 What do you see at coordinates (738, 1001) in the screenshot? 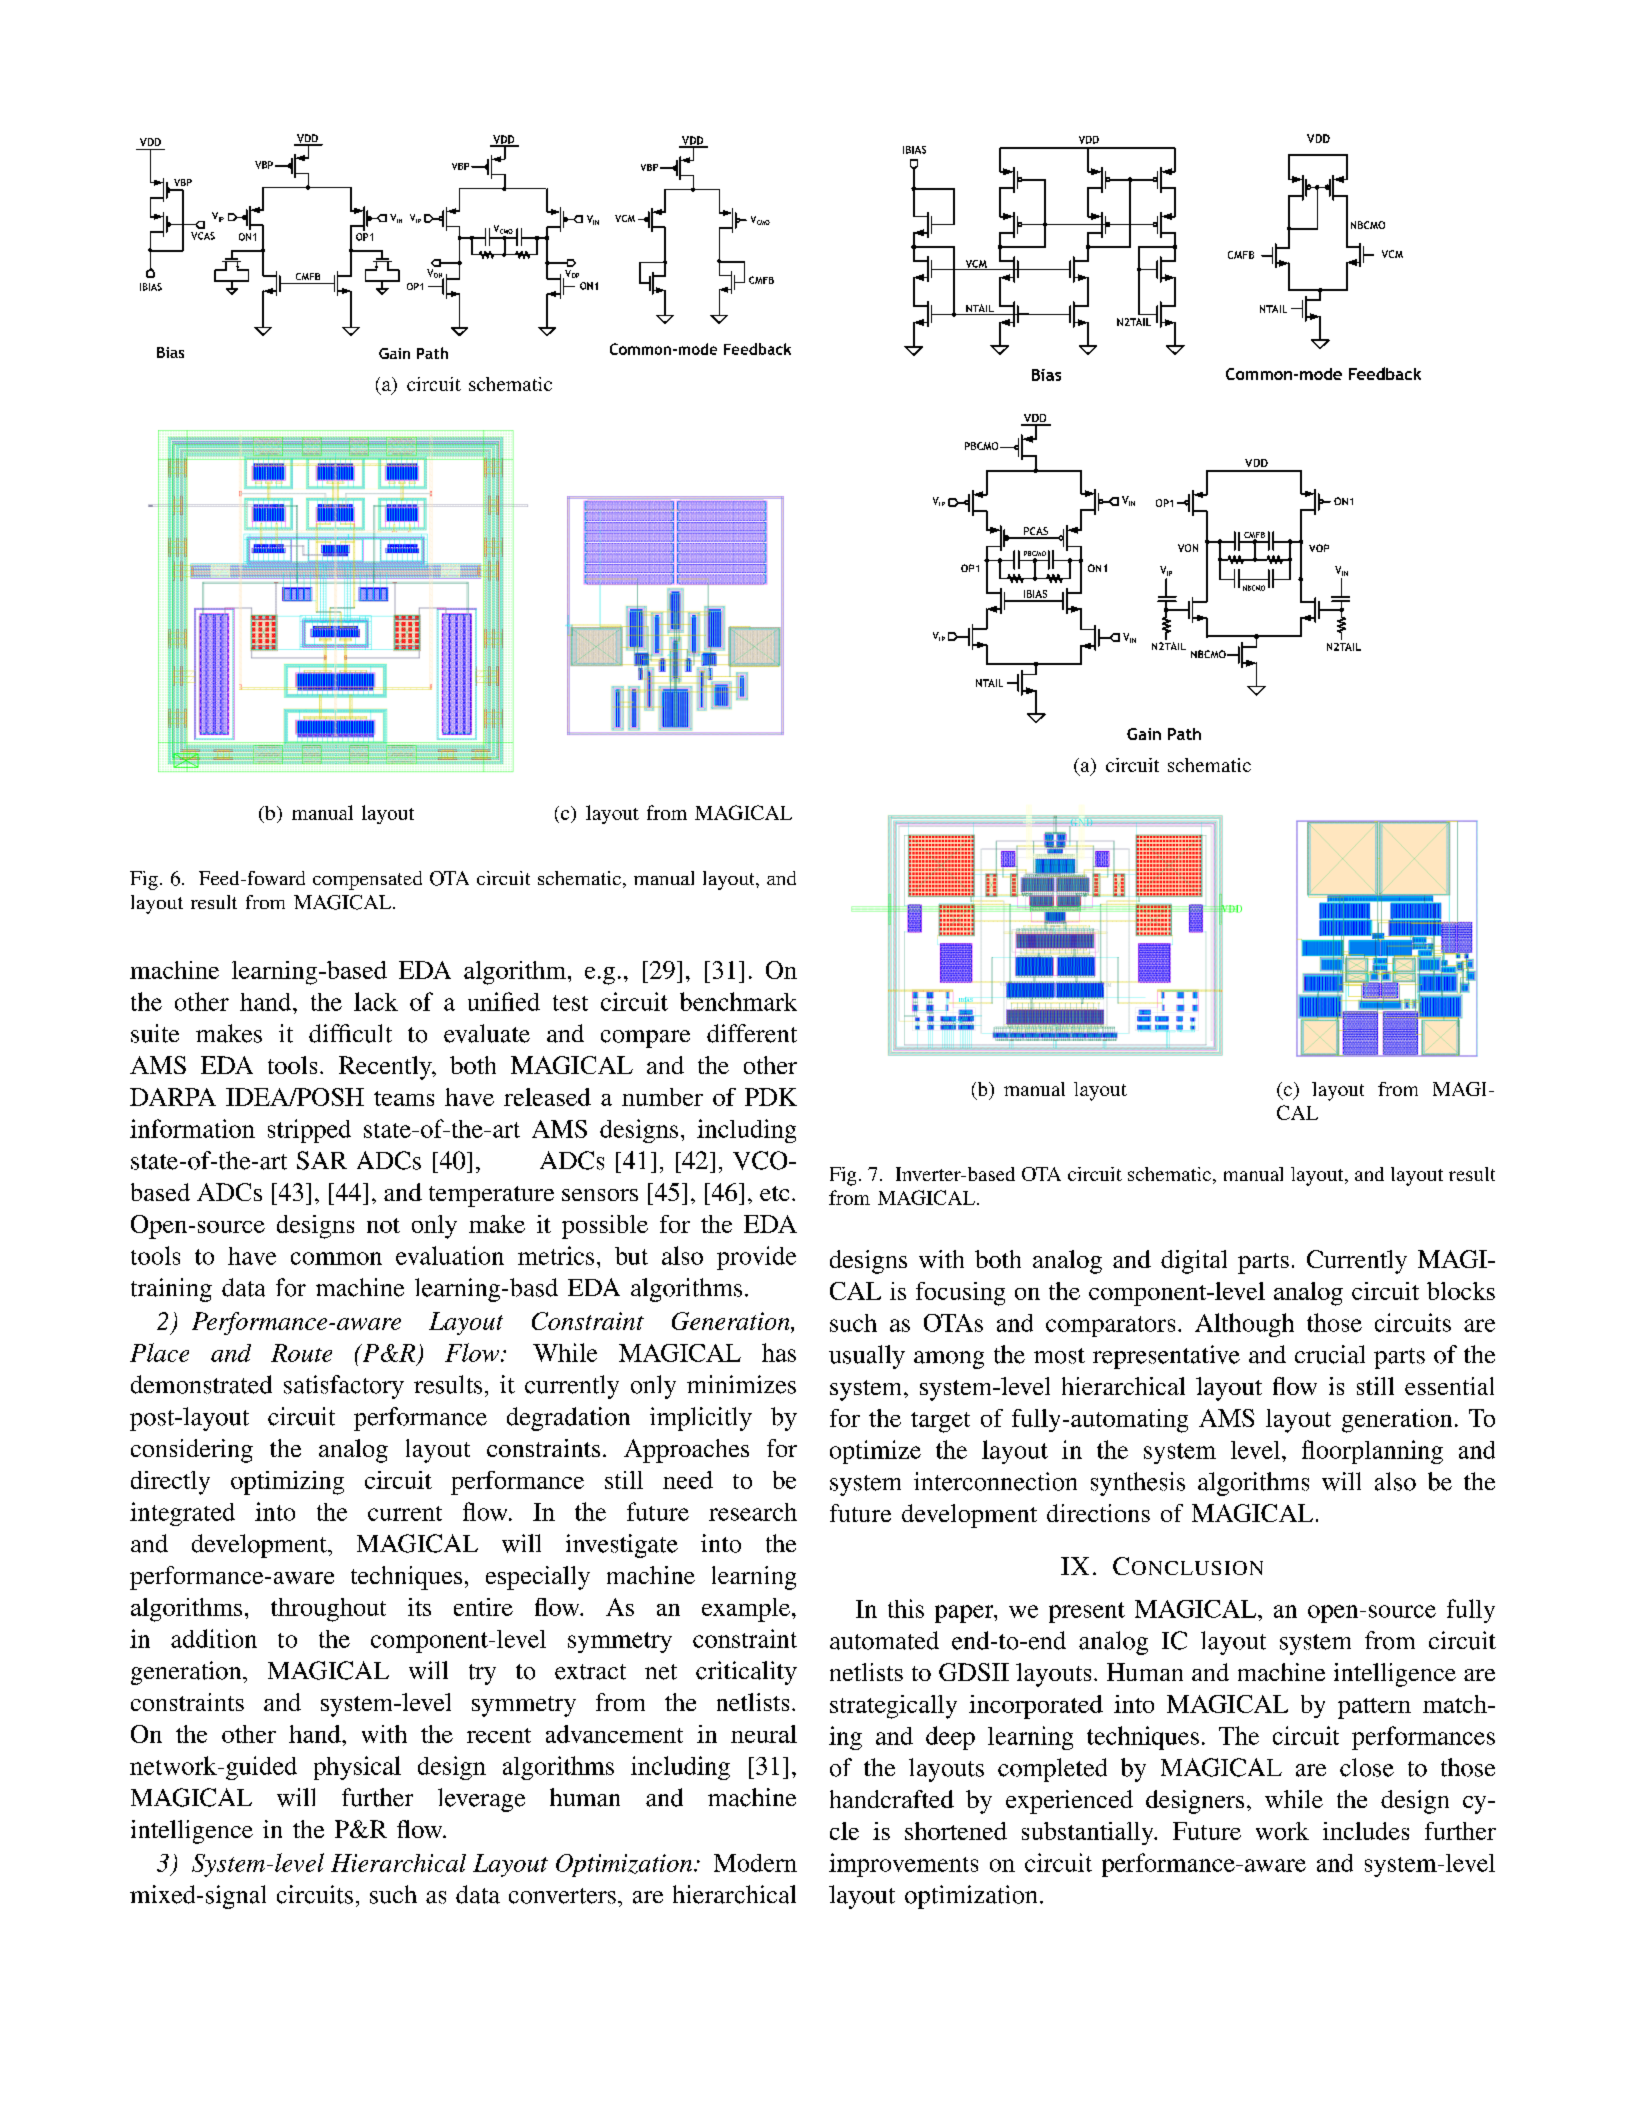
I see `benchmark` at bounding box center [738, 1001].
